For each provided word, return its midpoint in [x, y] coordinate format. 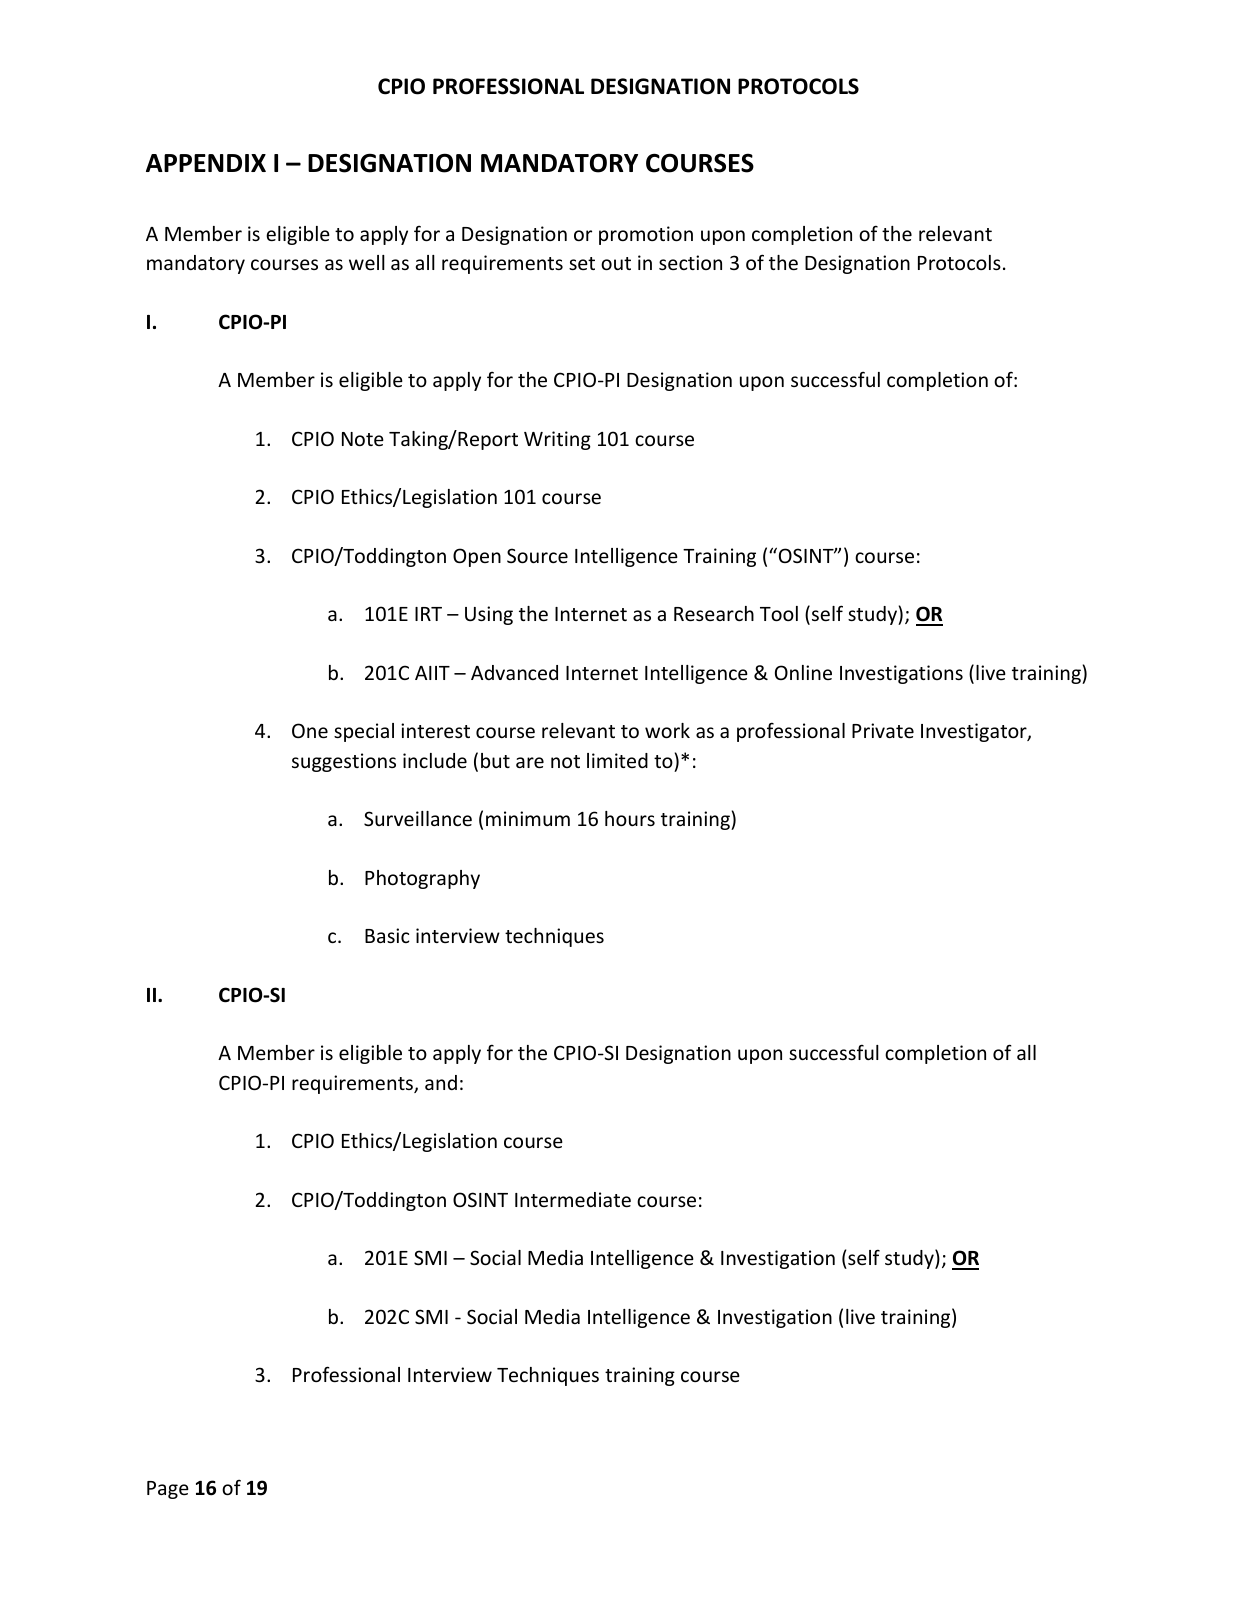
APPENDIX [206, 163]
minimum [528, 818]
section [690, 262]
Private [883, 730]
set [582, 263]
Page [168, 1490]
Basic [387, 935]
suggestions [344, 762]
